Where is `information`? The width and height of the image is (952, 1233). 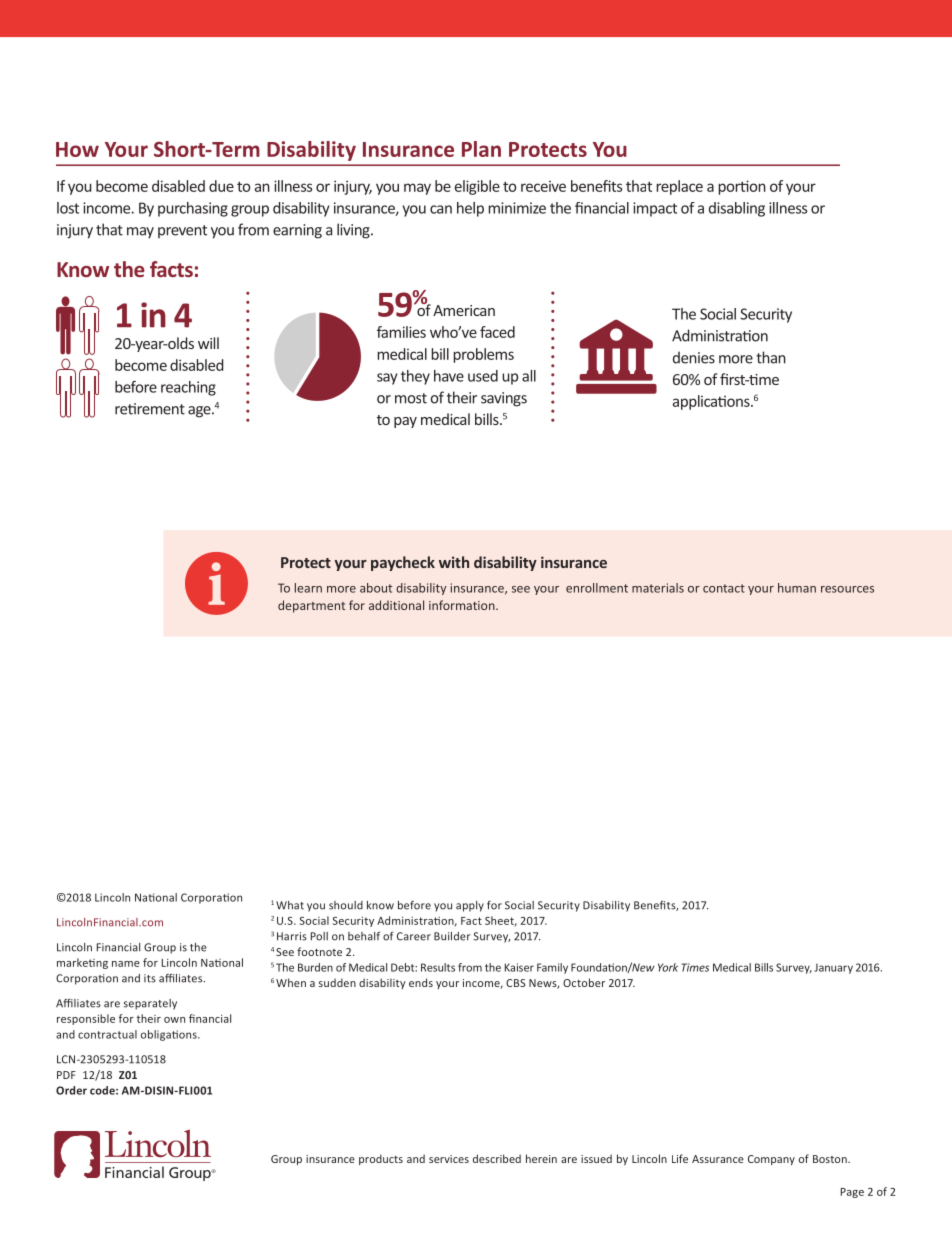
information is located at coordinates (463, 605).
